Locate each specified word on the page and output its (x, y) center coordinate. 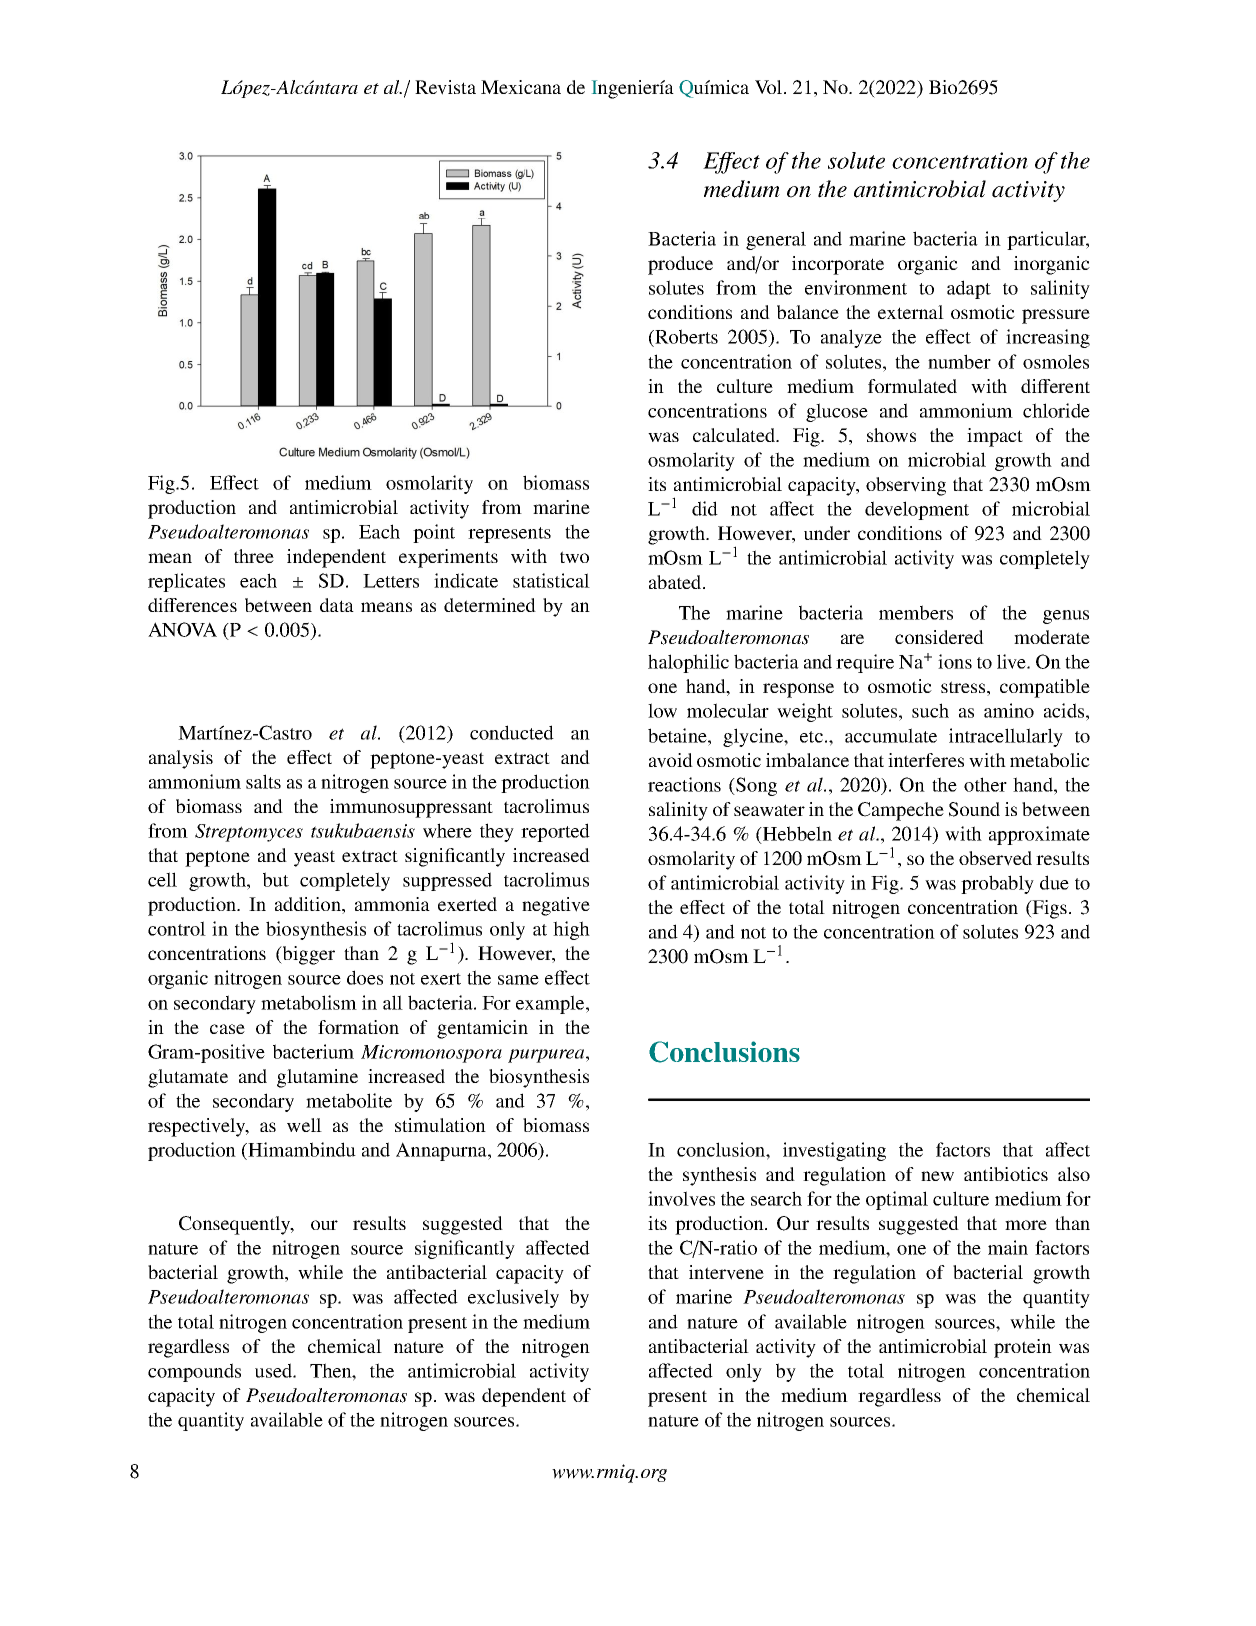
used (274, 1370)
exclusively (513, 1298)
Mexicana (521, 87)
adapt (969, 289)
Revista (445, 87)
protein (1023, 1348)
